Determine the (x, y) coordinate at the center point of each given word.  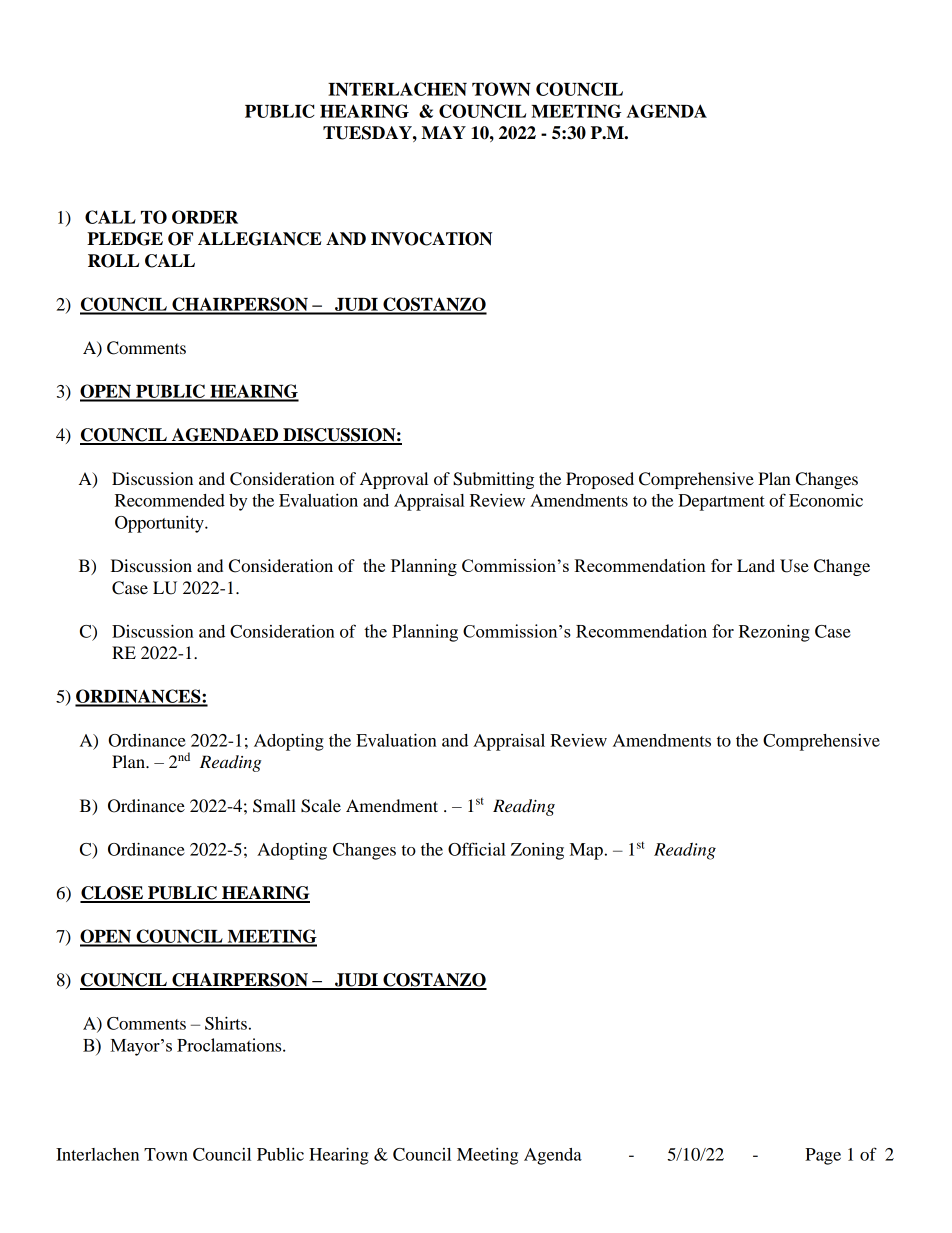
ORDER (205, 217)
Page (823, 1156)
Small (274, 806)
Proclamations (230, 1045)
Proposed (600, 480)
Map (586, 851)
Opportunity (160, 524)
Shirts (226, 1023)
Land (756, 565)
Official (477, 849)
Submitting (493, 480)
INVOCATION (431, 239)
